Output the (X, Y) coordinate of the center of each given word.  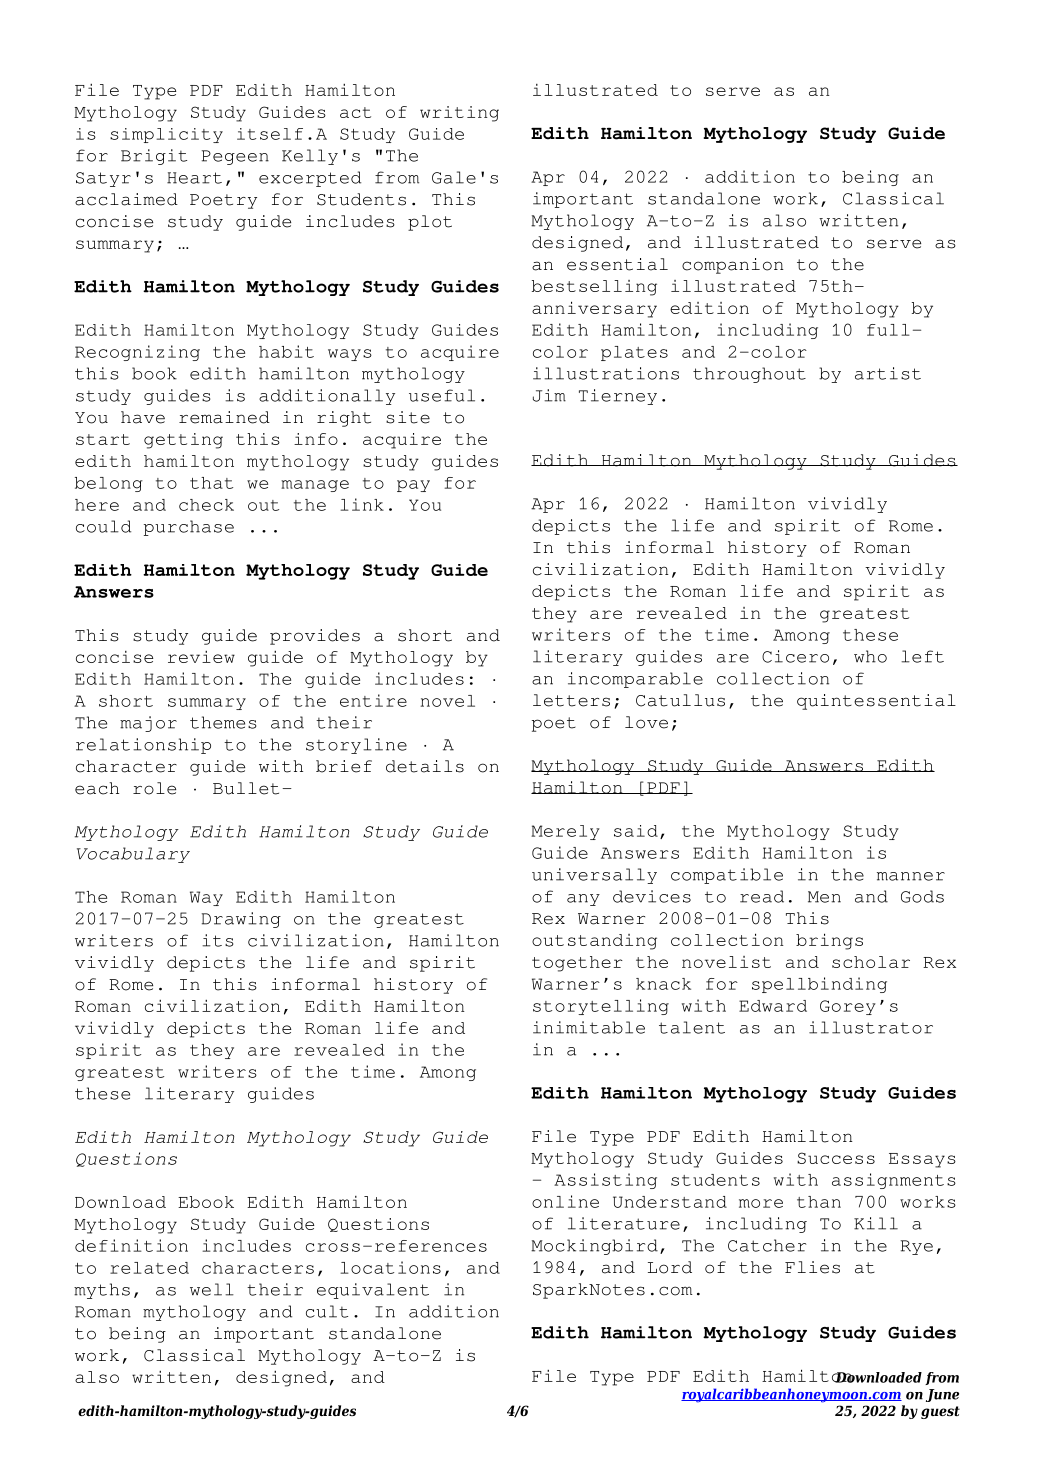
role (154, 788)
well (212, 1289)
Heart (194, 178)
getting (183, 441)
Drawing (241, 920)
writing (459, 114)
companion (733, 266)
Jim (549, 395)
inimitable (589, 1027)
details (425, 766)
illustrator (871, 1027)
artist (888, 373)
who (870, 656)
